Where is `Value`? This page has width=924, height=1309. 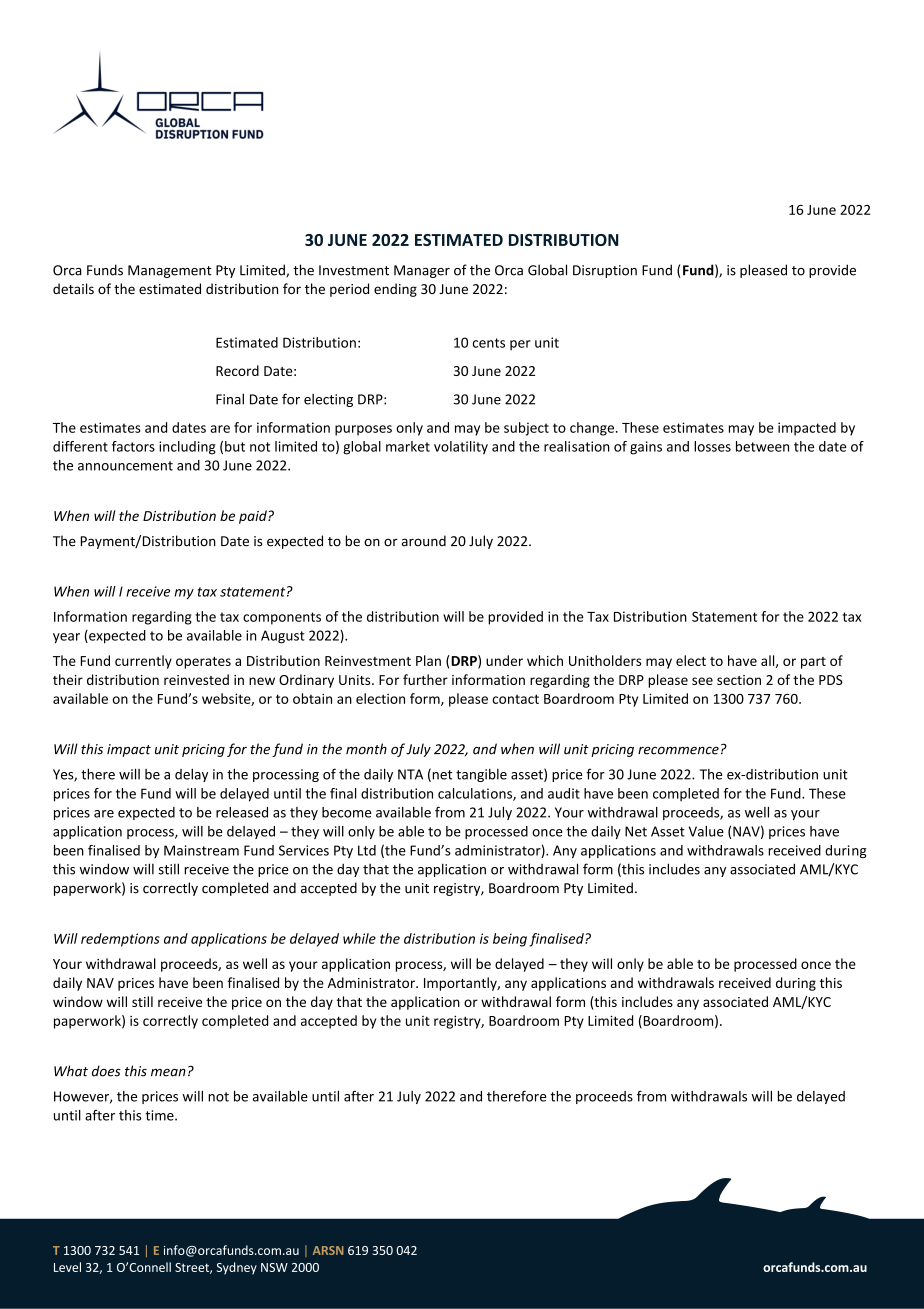 Value is located at coordinates (706, 831).
